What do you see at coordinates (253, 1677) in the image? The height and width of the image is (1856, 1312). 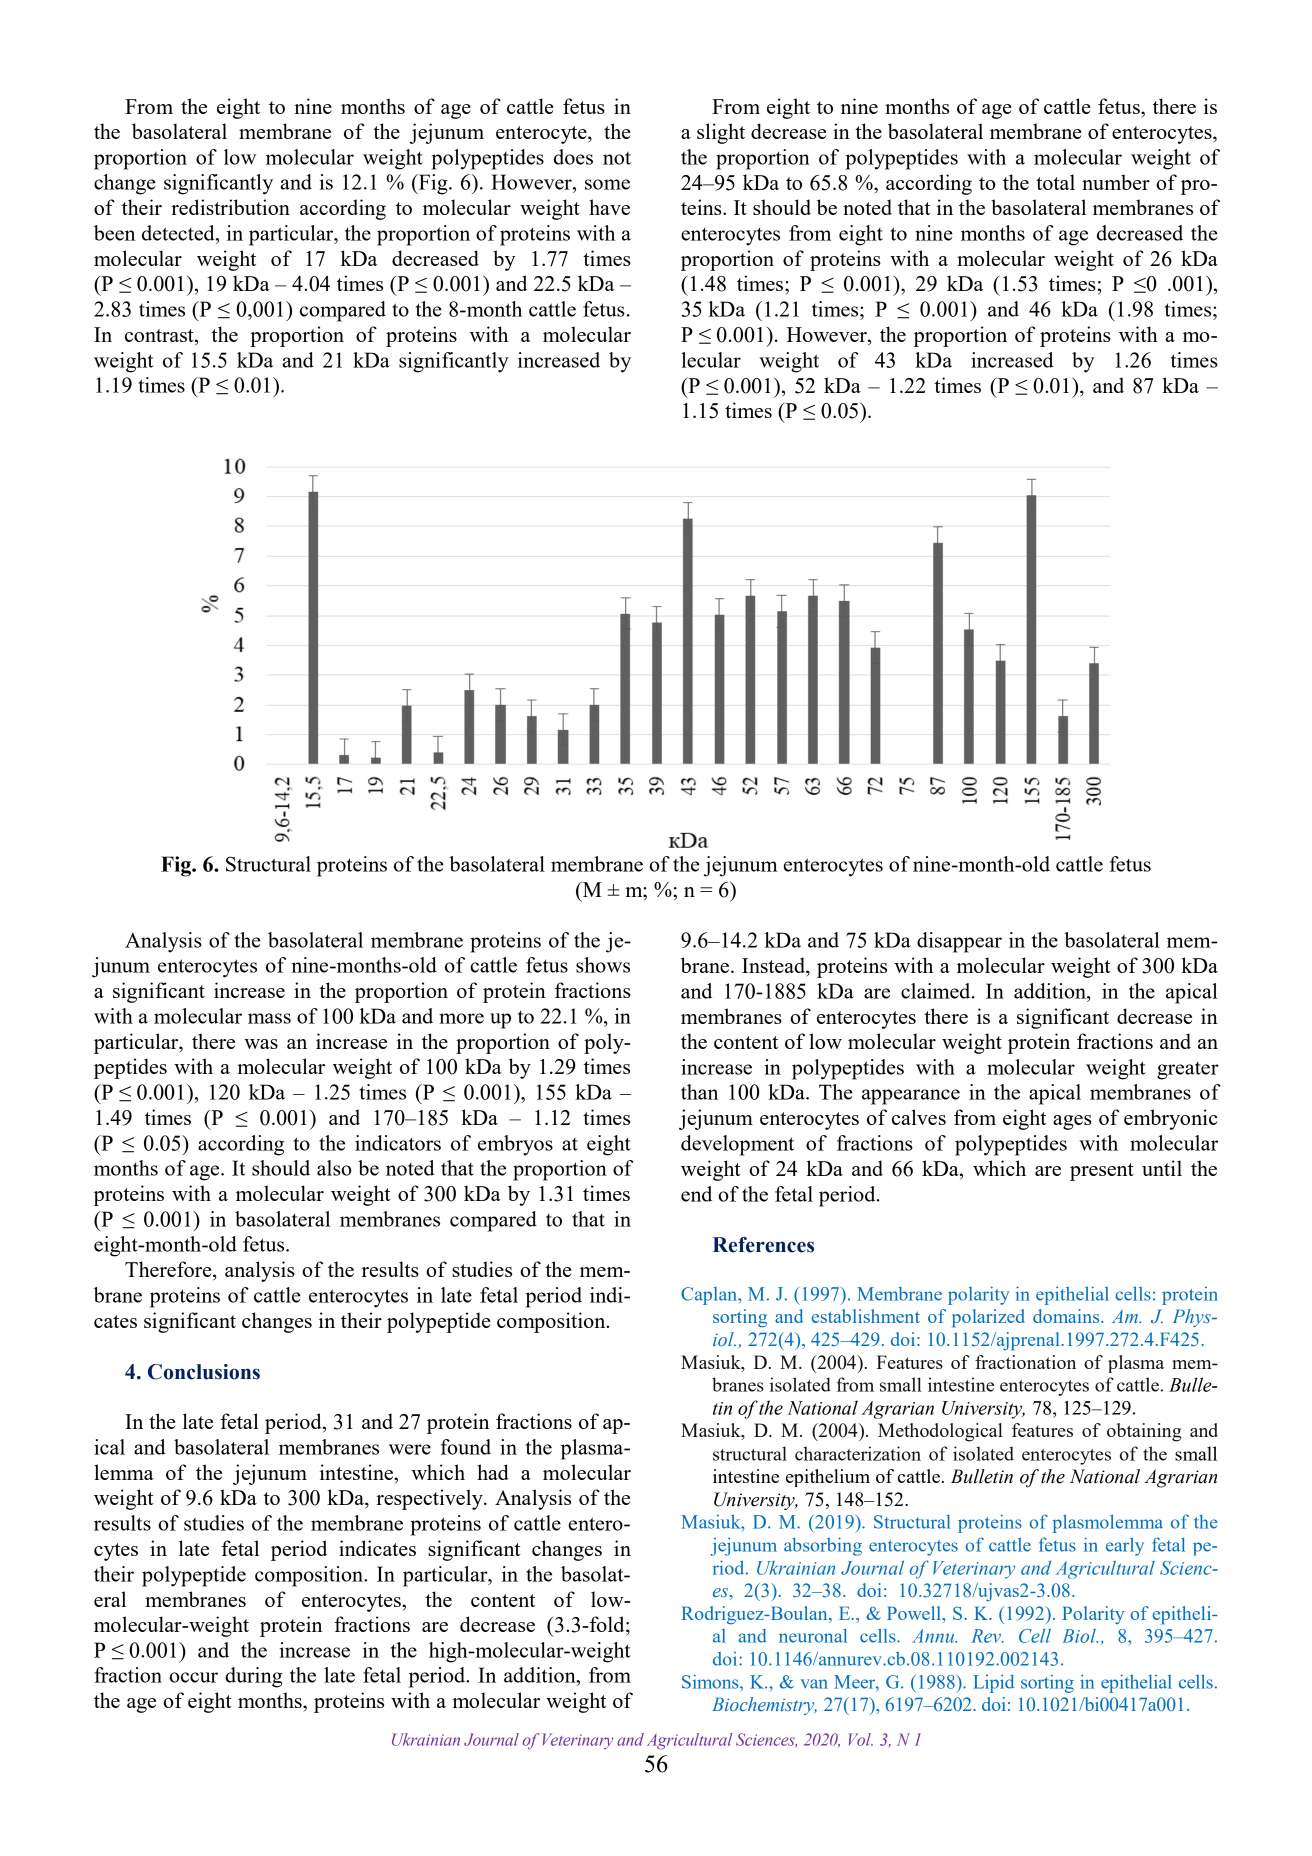 I see `during` at bounding box center [253, 1677].
